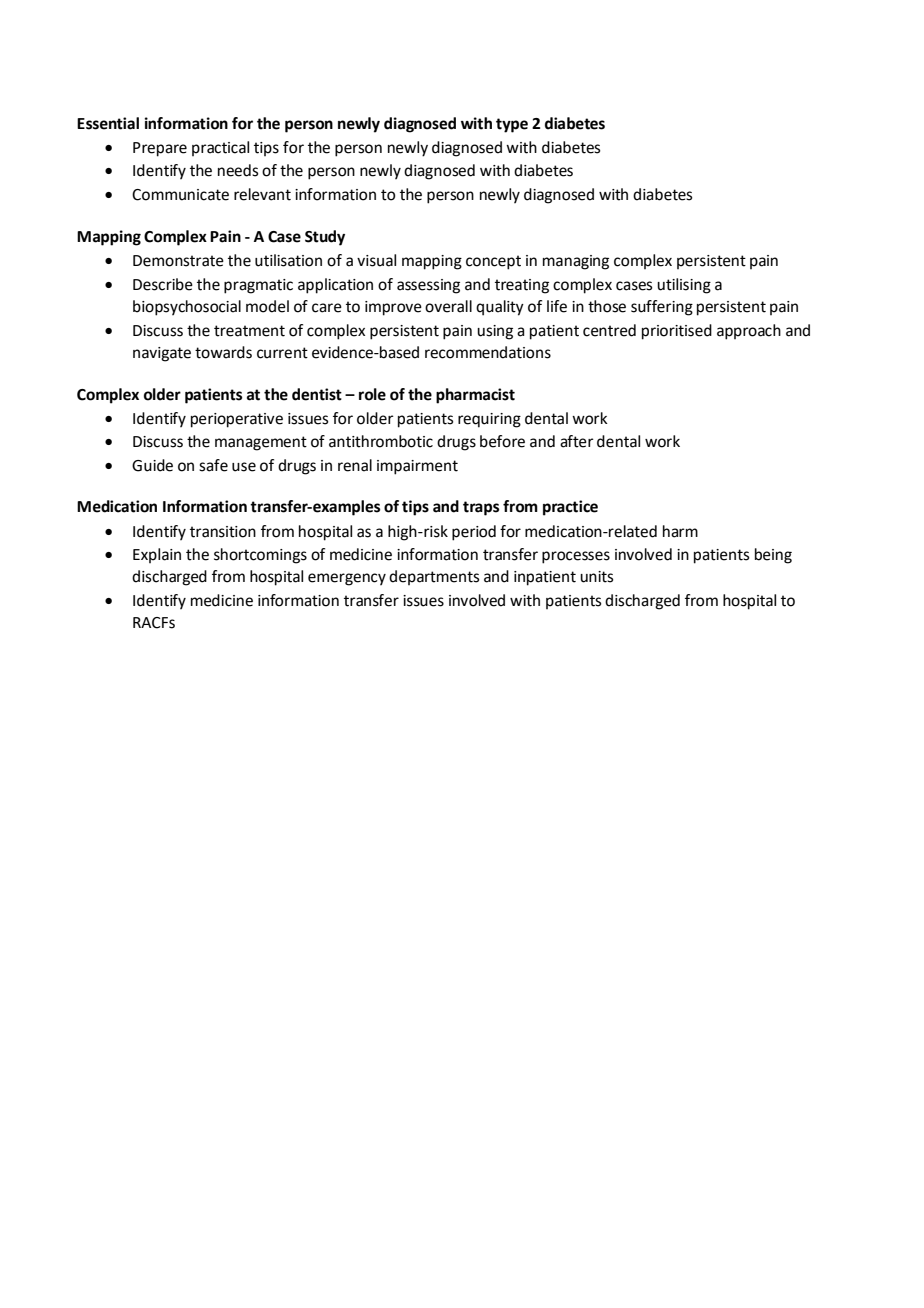 The height and width of the screenshot is (1308, 924). Describe the element at coordinates (160, 149) in the screenshot. I see `Prepare` at that location.
